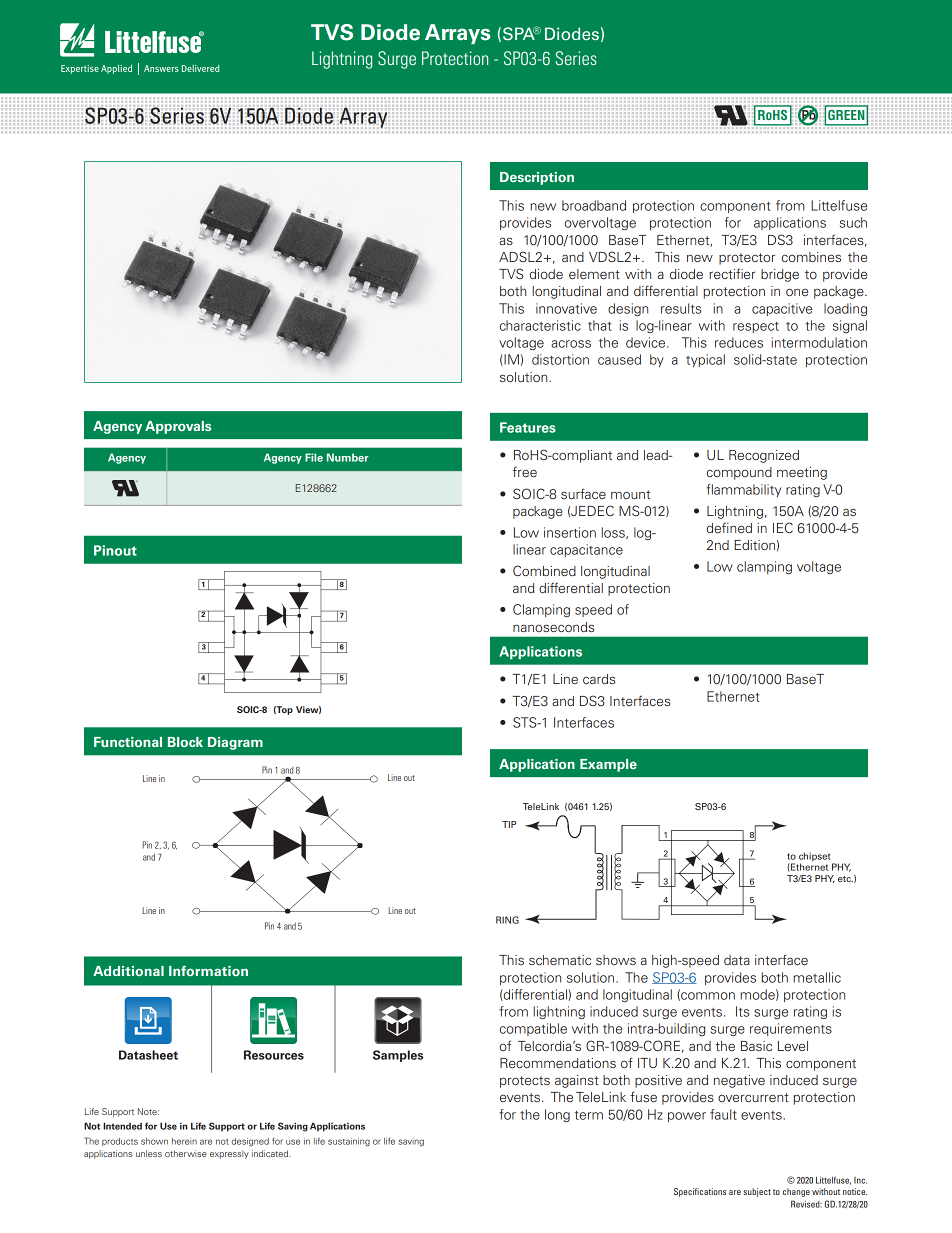 The width and height of the document is (952, 1233). I want to click on subject, so click(757, 1192).
